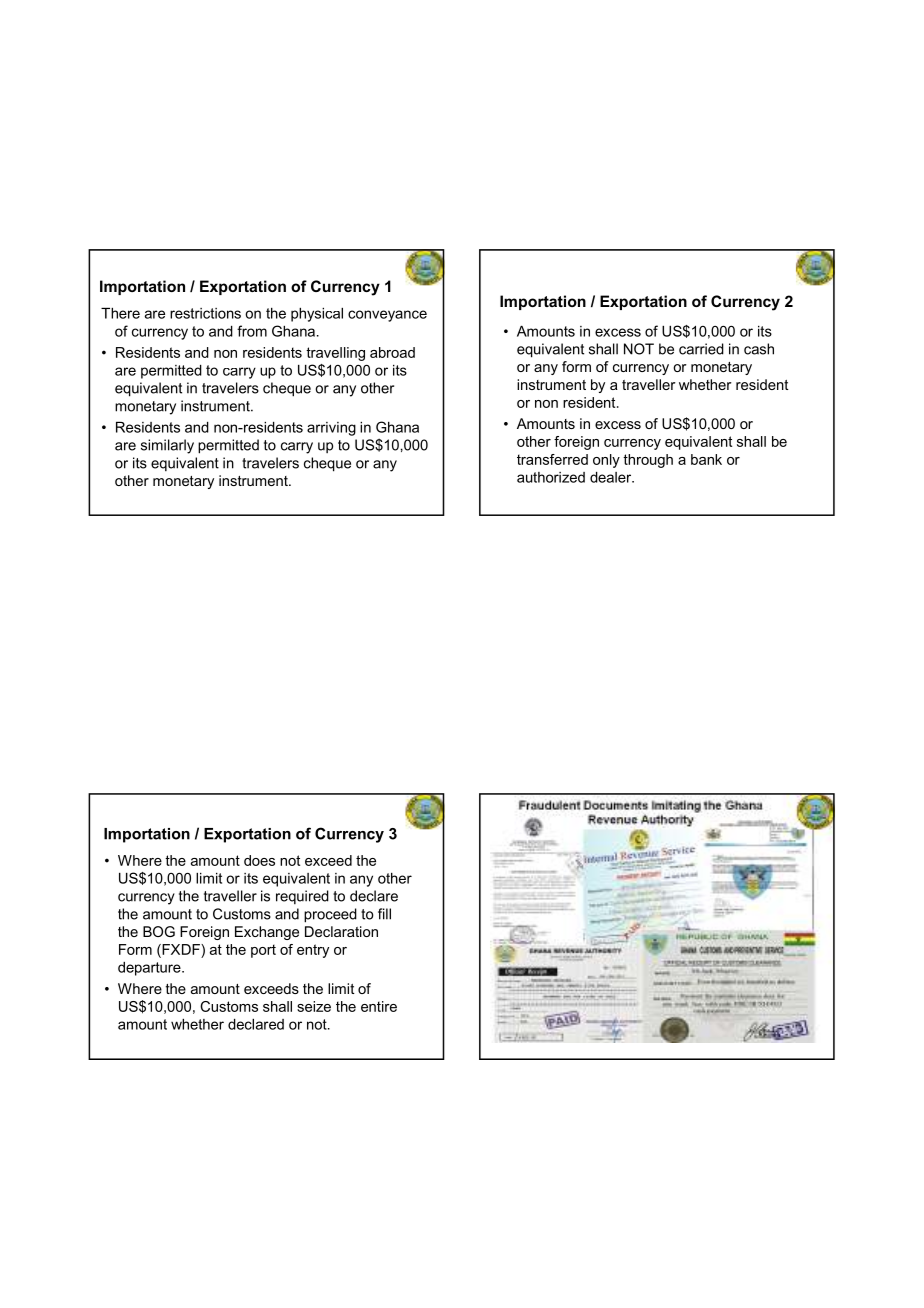  Describe the element at coordinates (551, 477) in the screenshot. I see `authorized` at that location.
